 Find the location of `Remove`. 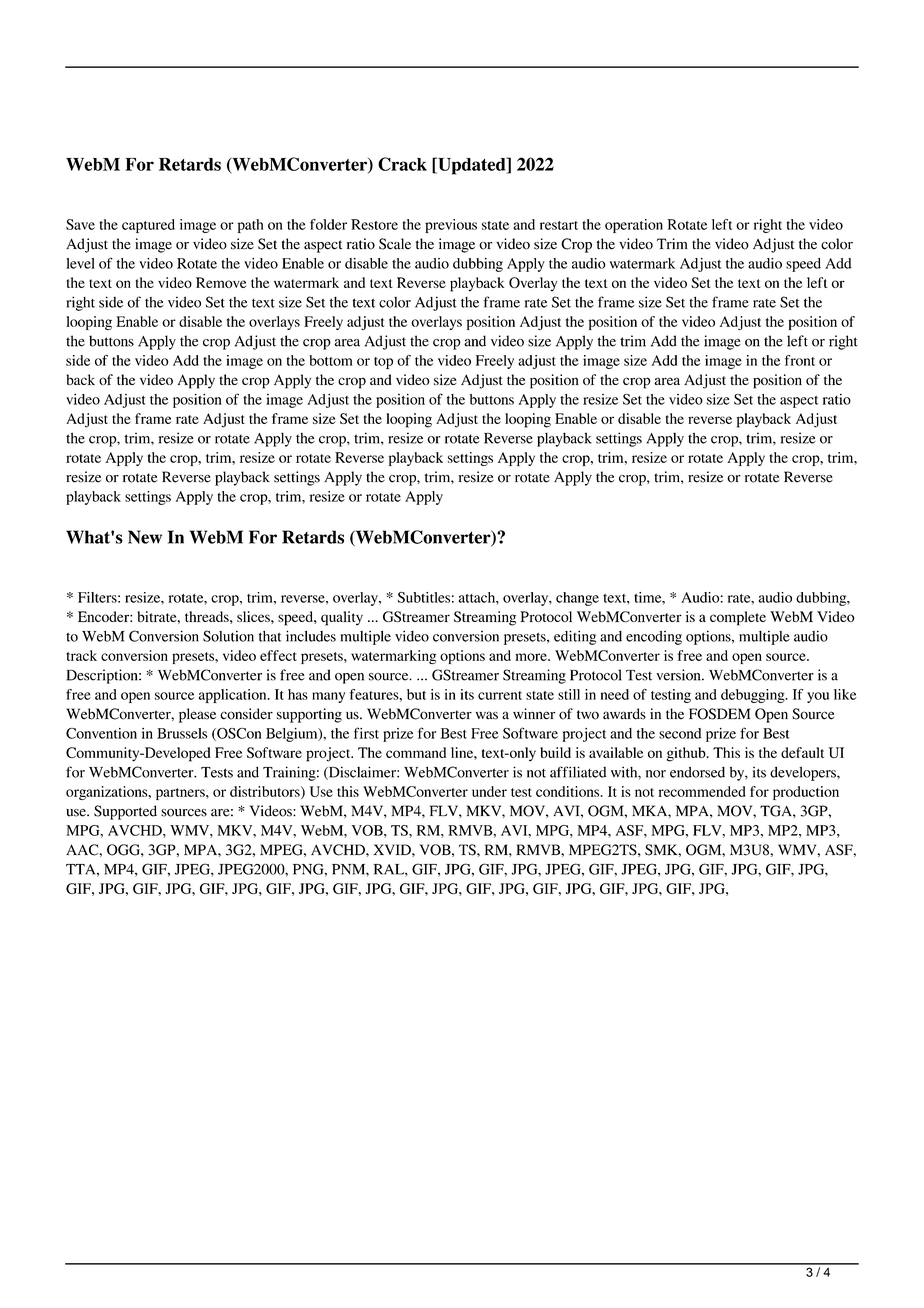

Remove is located at coordinates (221, 282).
